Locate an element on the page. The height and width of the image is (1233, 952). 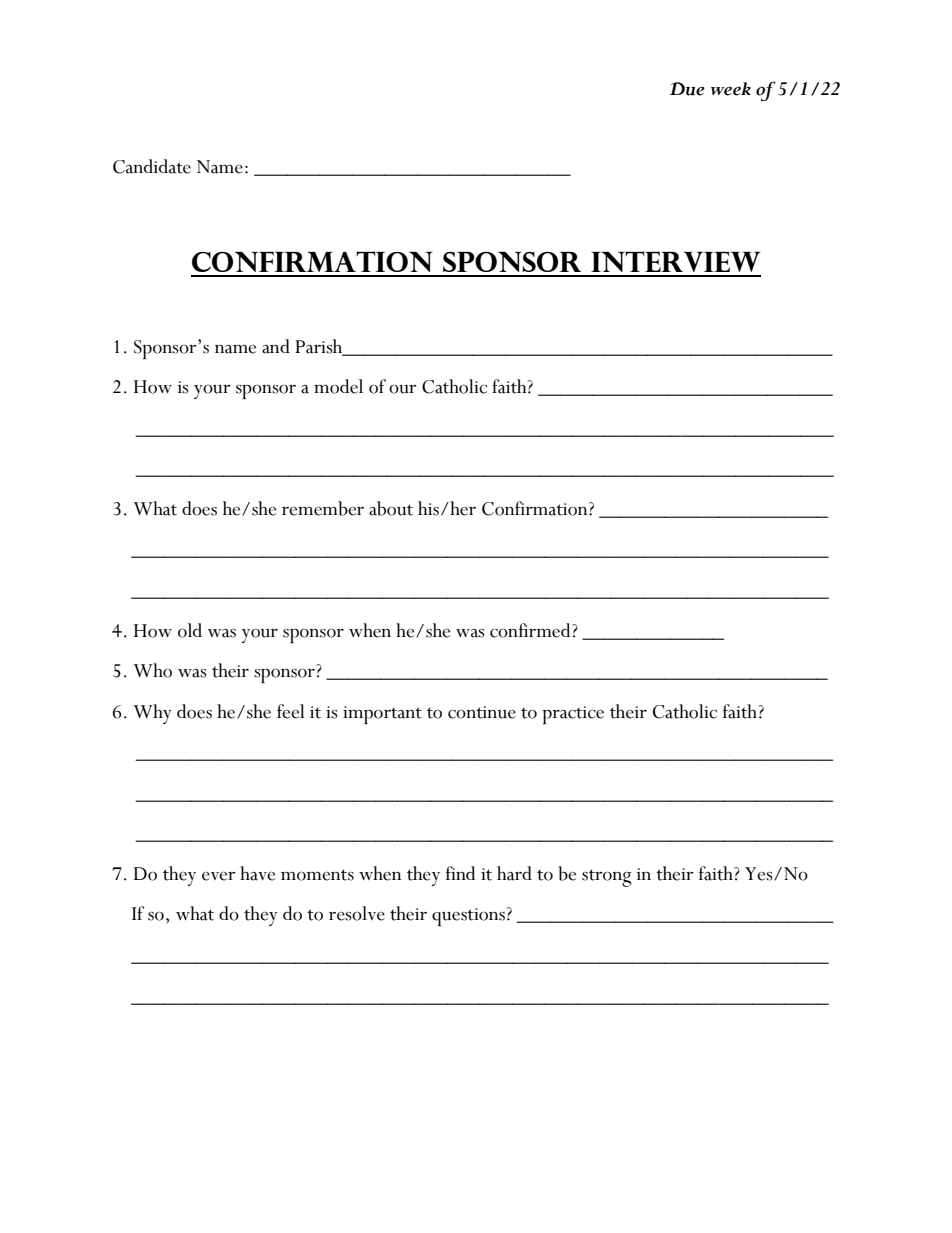
continue is located at coordinates (482, 712).
